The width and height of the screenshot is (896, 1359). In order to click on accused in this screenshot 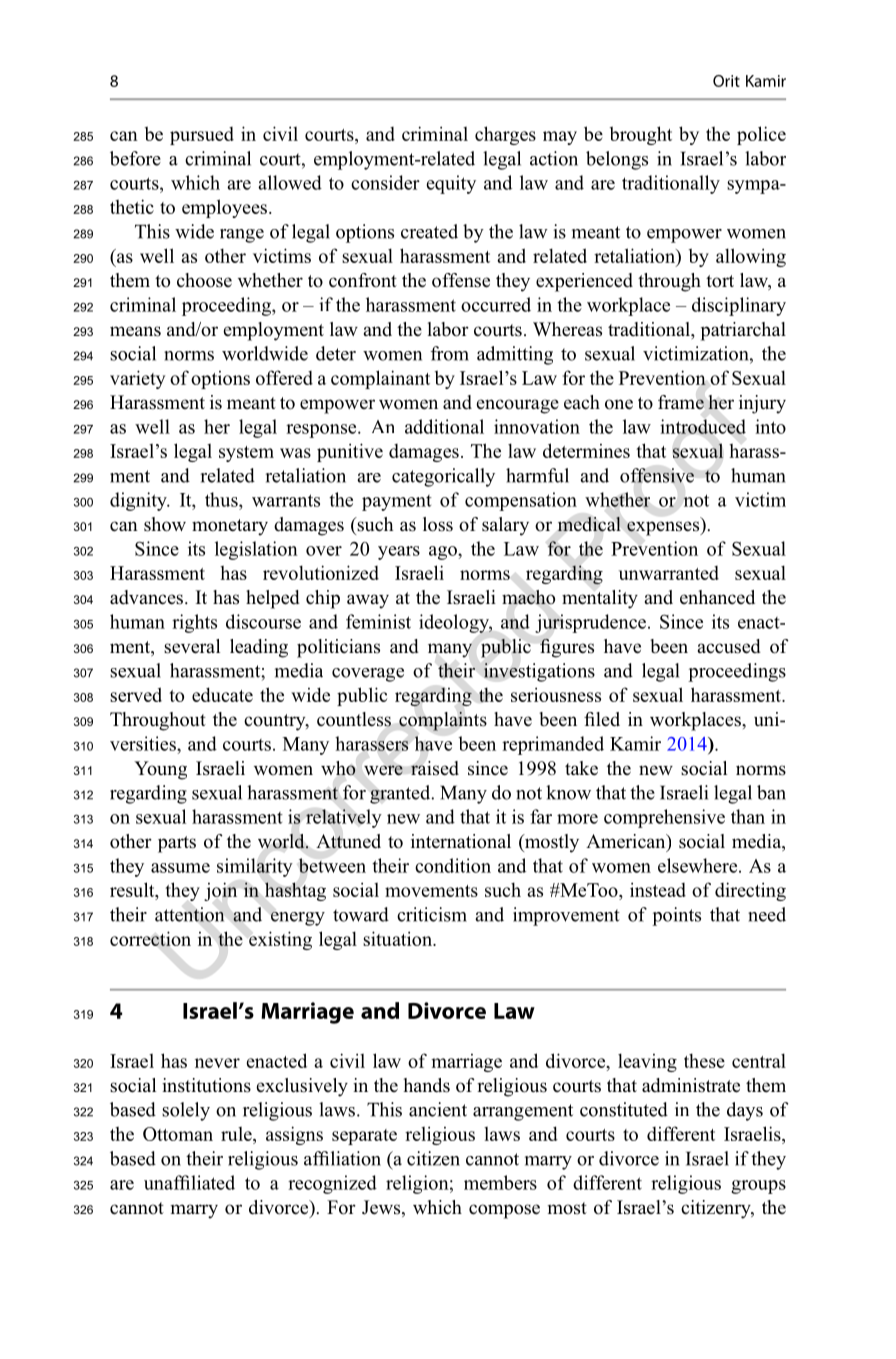, I will do `click(729, 646)`.
